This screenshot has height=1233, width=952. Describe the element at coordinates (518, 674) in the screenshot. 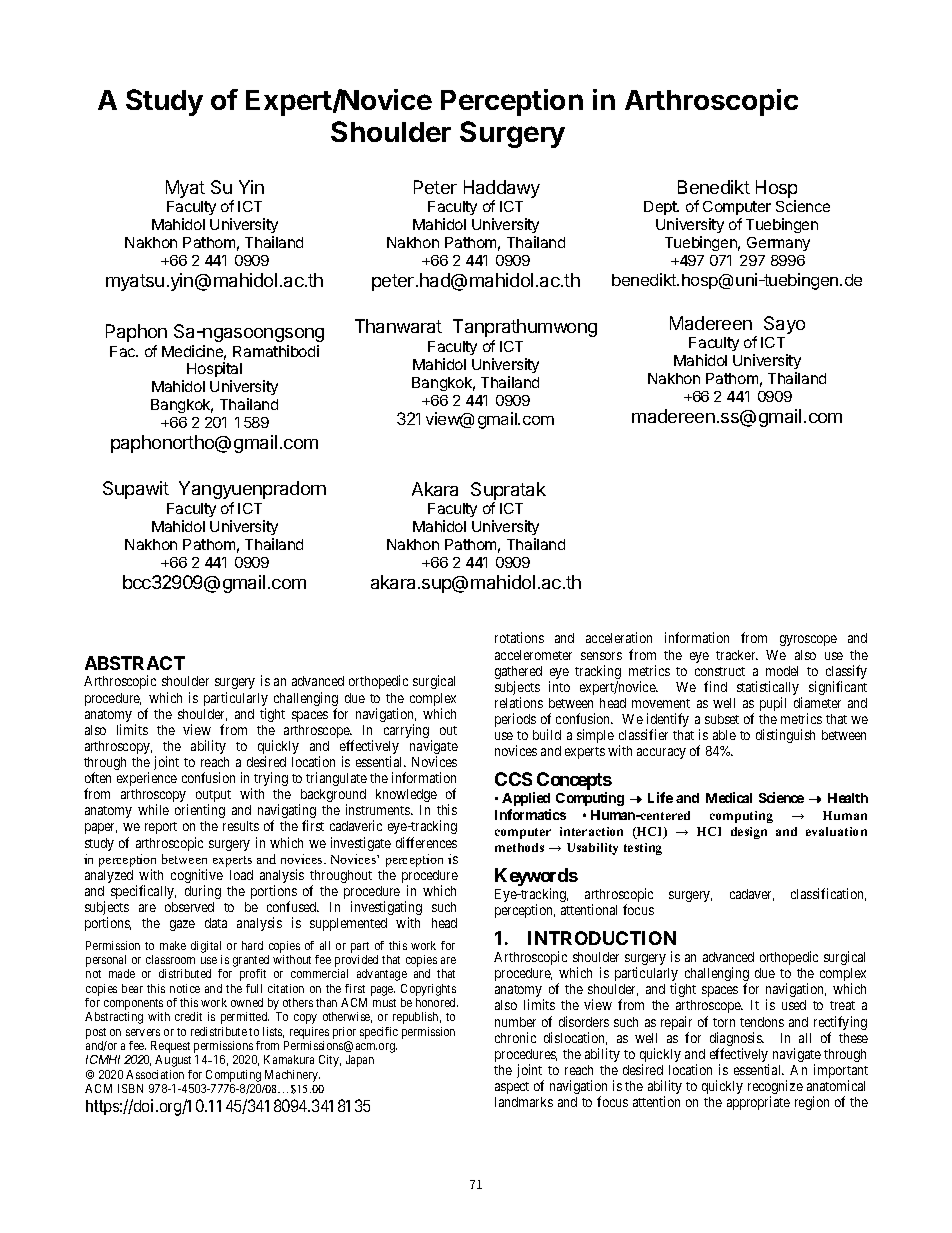

I see `gathered` at that location.
